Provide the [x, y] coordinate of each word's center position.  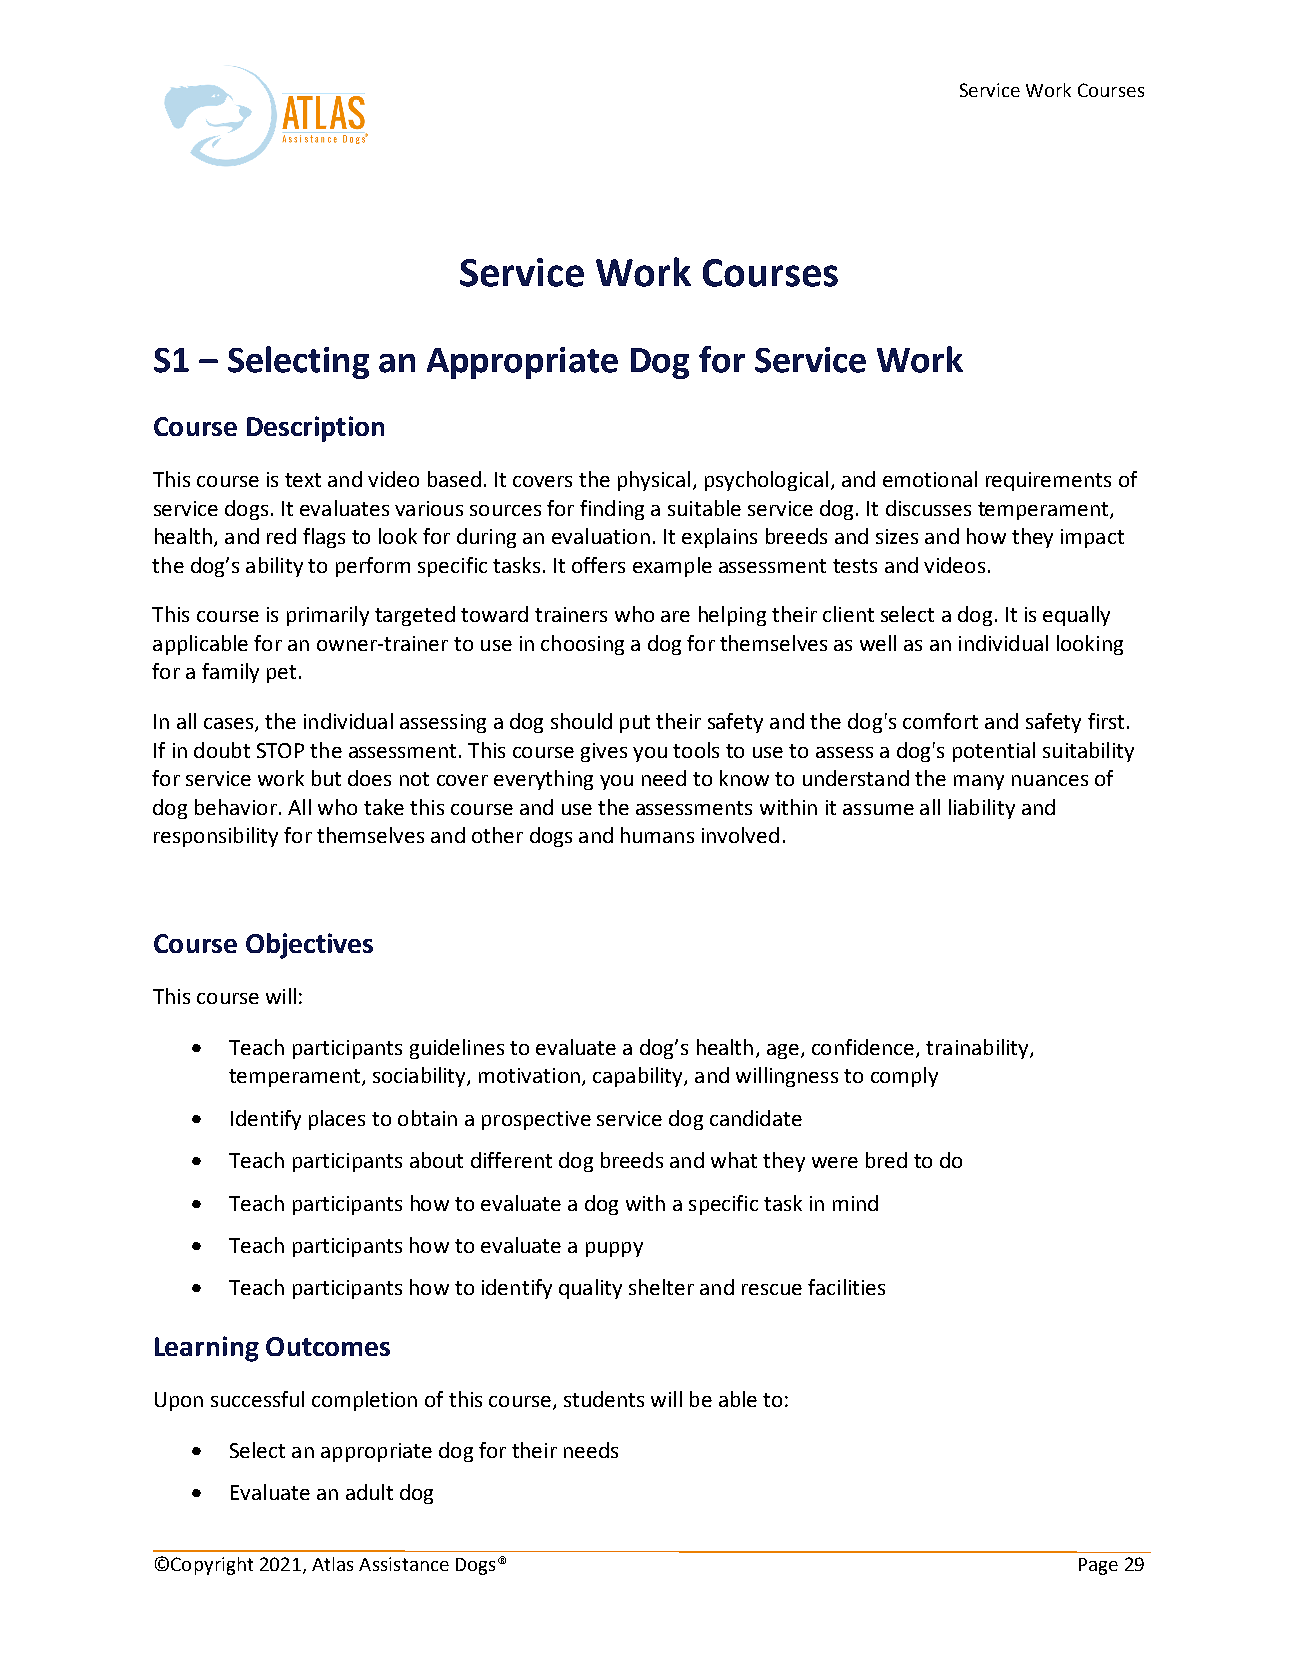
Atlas [332, 1564]
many [979, 782]
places [337, 1120]
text [303, 480]
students [604, 1399]
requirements [1048, 481]
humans [657, 835]
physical [654, 481]
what [734, 1160]
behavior [236, 807]
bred [886, 1160]
